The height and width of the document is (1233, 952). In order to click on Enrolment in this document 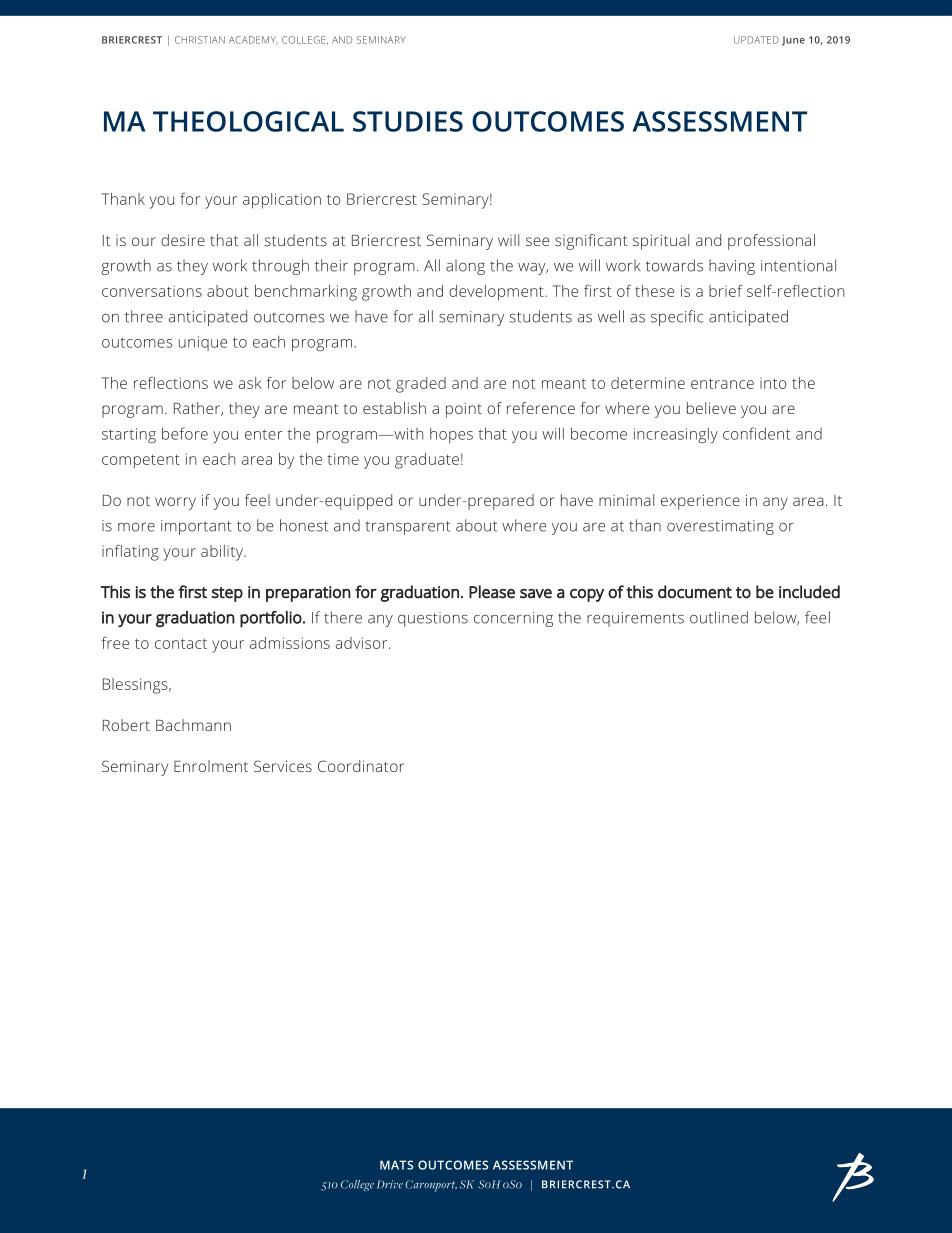, I will do `click(211, 766)`.
